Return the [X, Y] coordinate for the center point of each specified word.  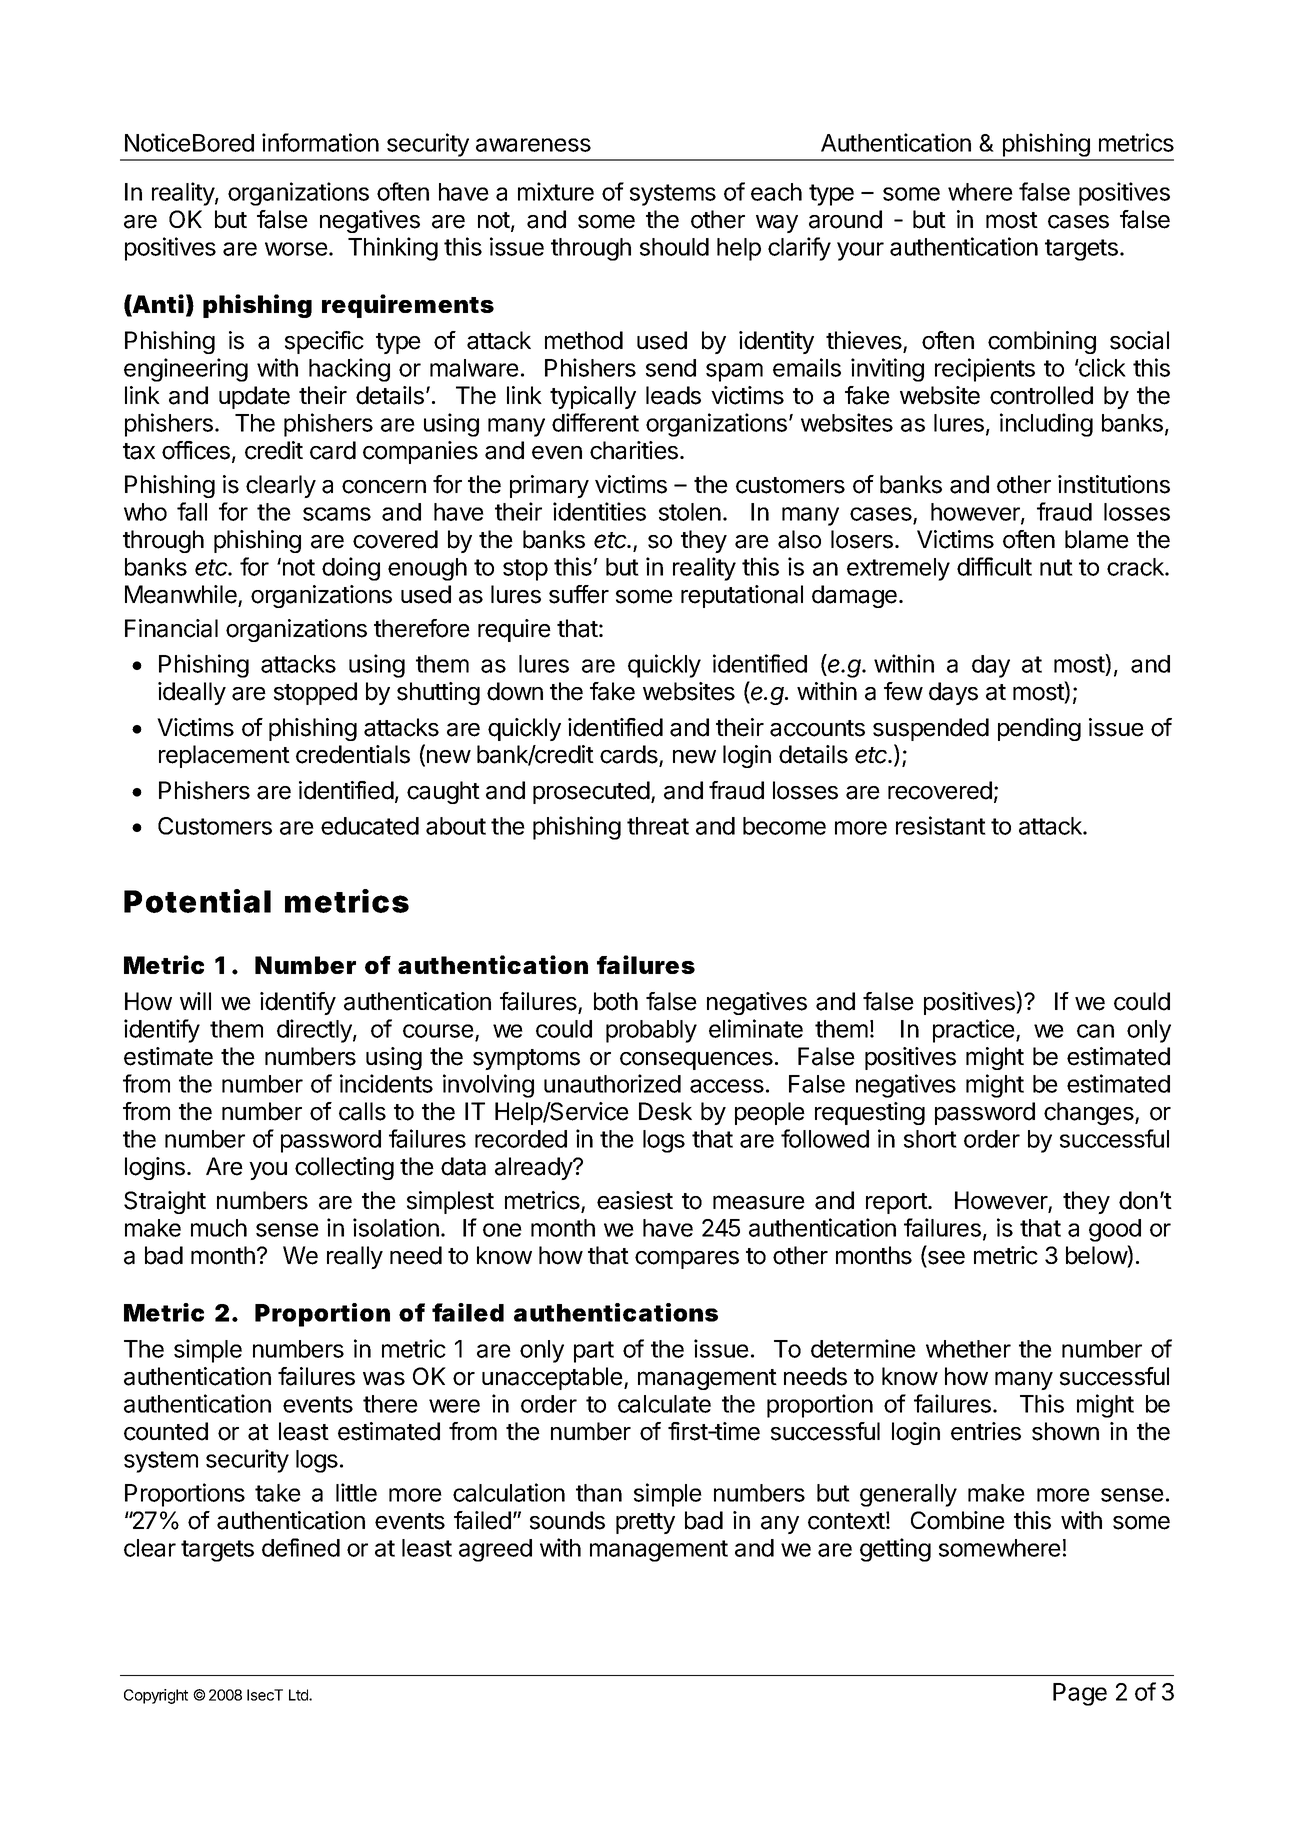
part [594, 1352]
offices [196, 450]
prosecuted [591, 792]
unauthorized [612, 1083]
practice [975, 1031]
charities [634, 450]
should [674, 247]
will [195, 1001]
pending [1039, 729]
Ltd [299, 1695]
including [1046, 425]
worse [296, 249]
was [384, 1379]
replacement [224, 756]
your [860, 251]
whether [968, 1349]
